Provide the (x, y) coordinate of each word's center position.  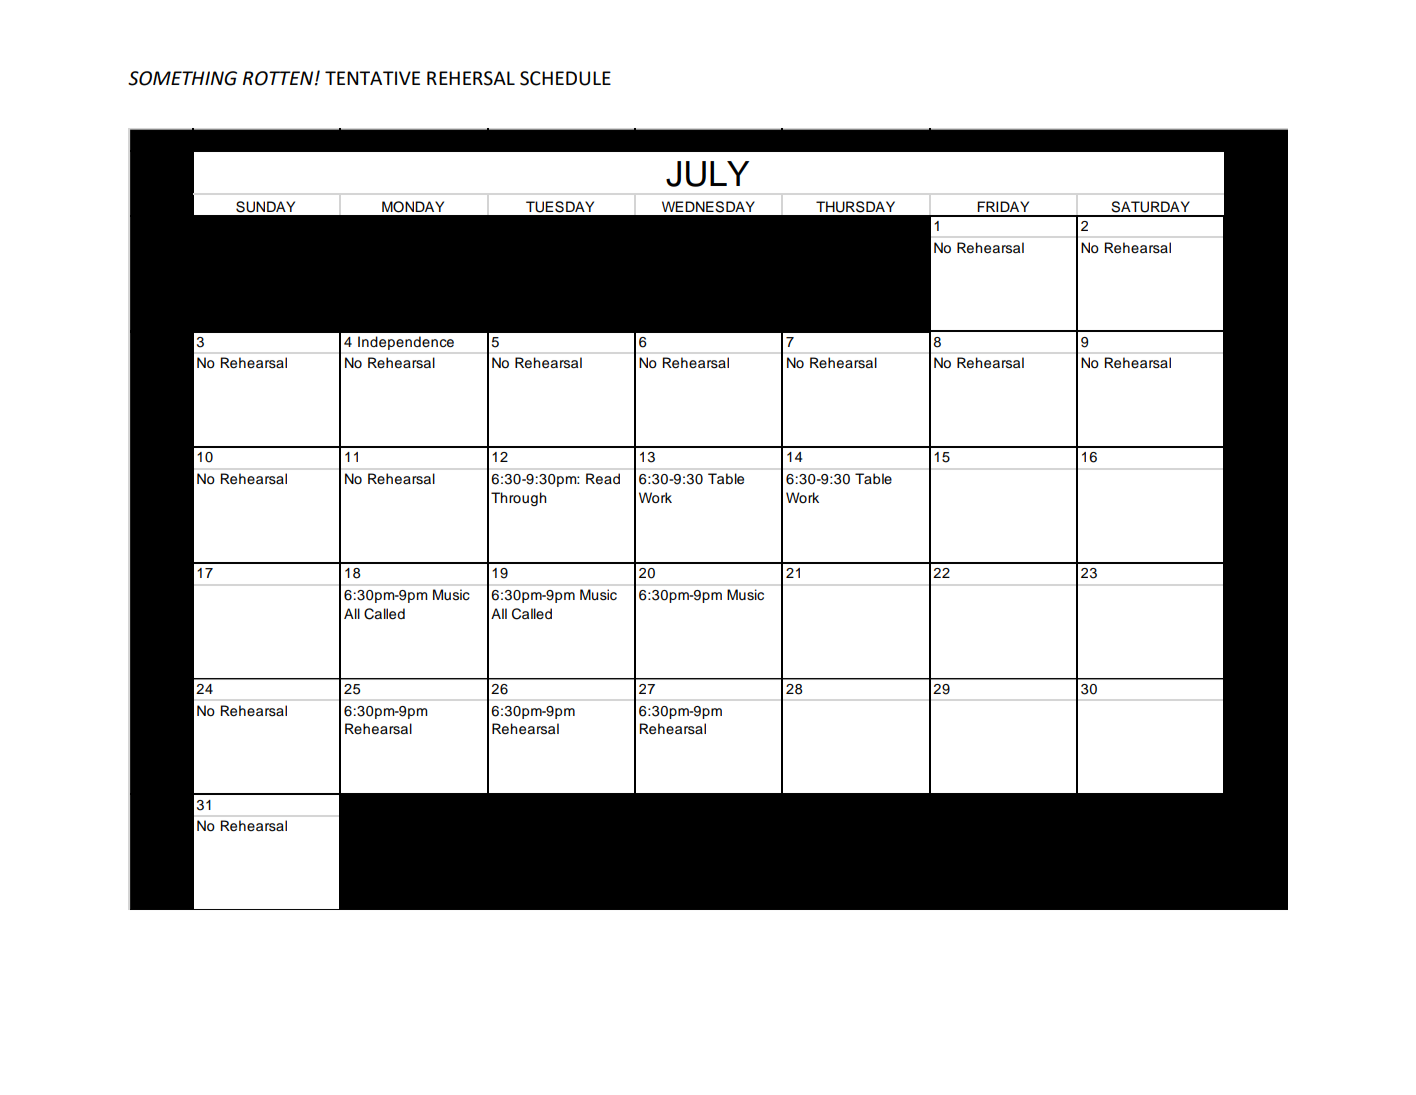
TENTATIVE (372, 78)
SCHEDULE (565, 78)
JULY (707, 174)
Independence (406, 343)
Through (519, 499)
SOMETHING (182, 78)
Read (603, 479)
